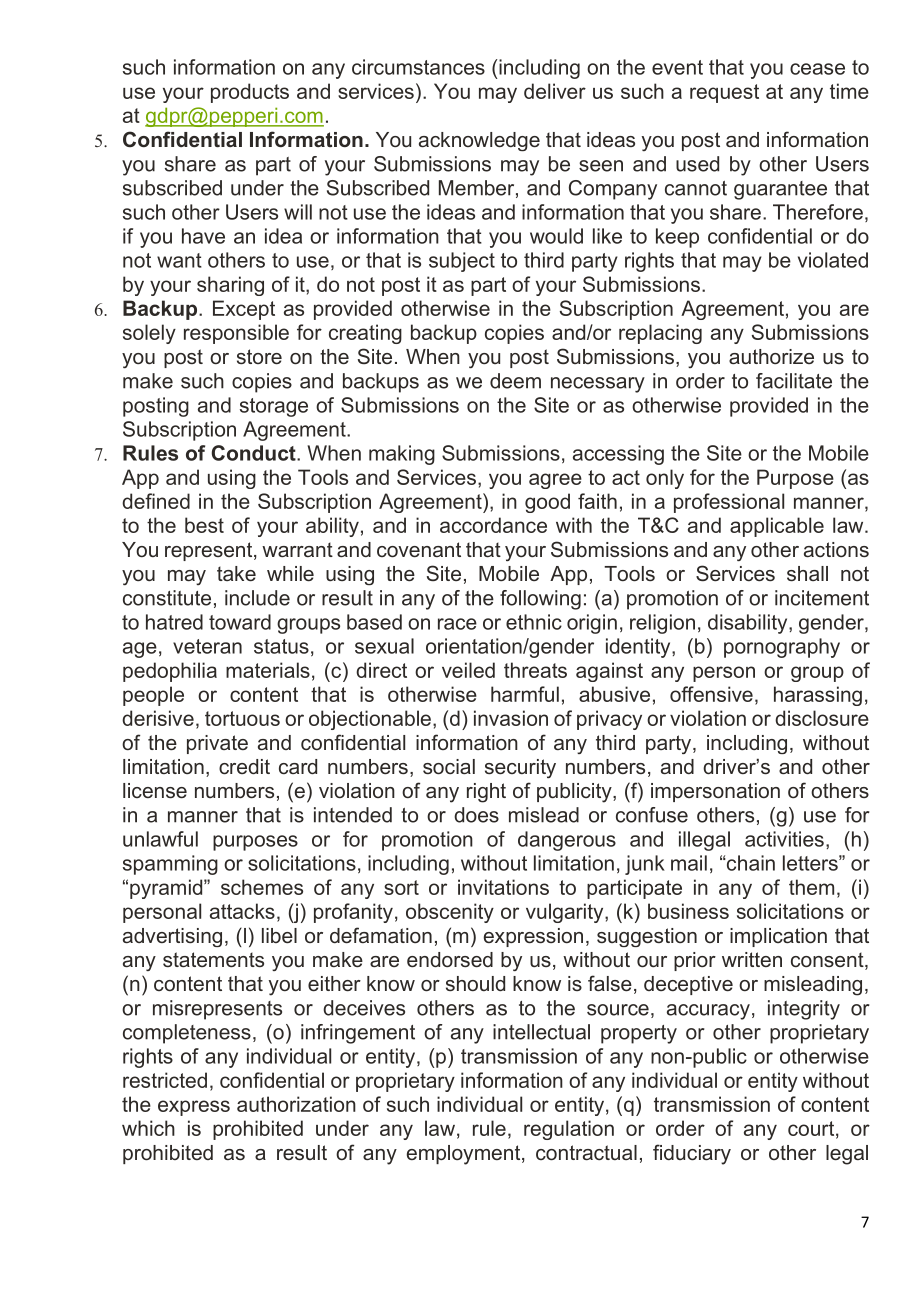 Image resolution: width=924 pixels, height=1308 pixels. I want to click on authorization, so click(296, 1104).
